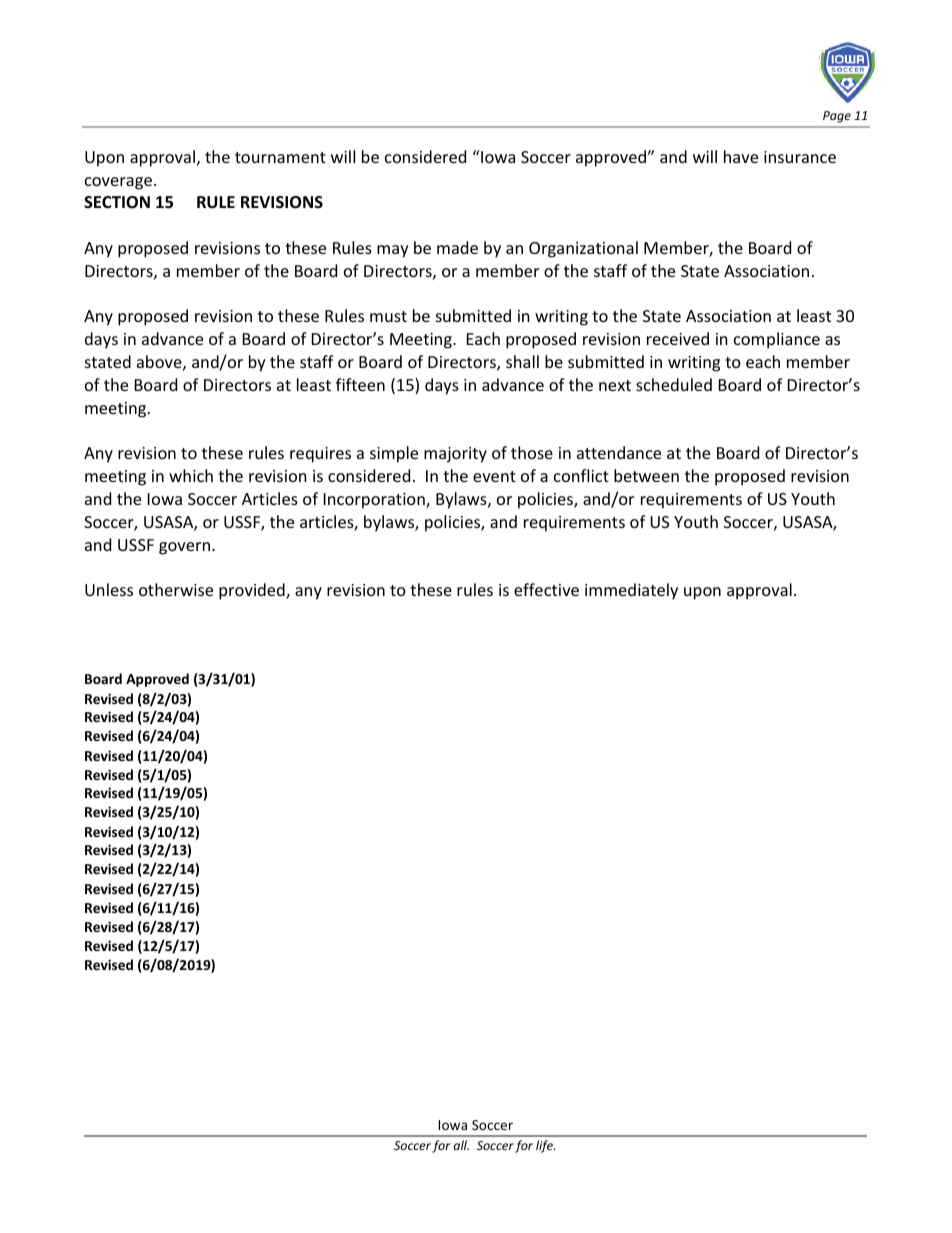  Describe the element at coordinates (457, 247) in the screenshot. I see `made` at that location.
